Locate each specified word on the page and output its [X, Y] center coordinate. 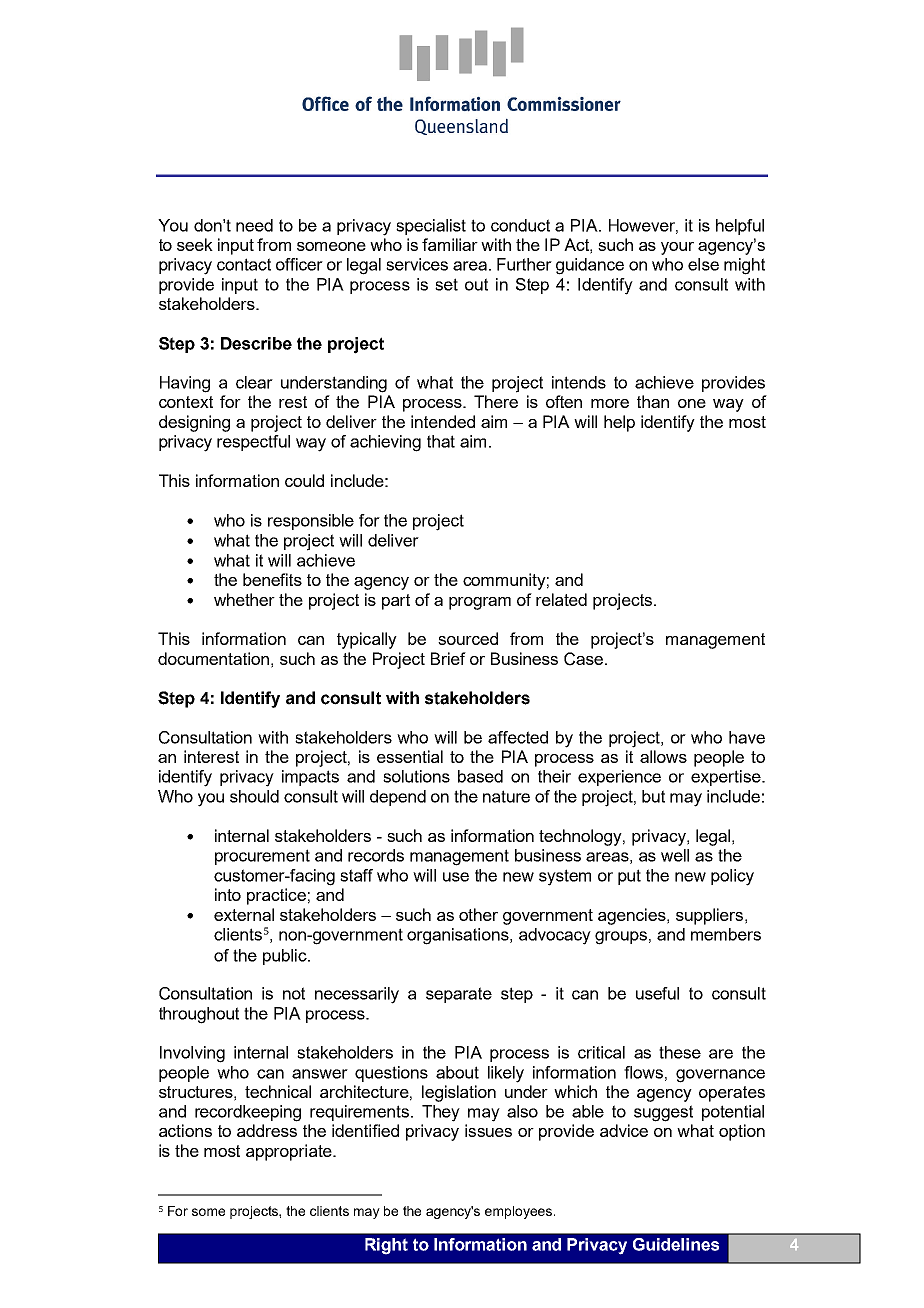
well [675, 855]
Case [583, 659]
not [294, 993]
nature [506, 796]
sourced [468, 638]
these [680, 1052]
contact [244, 264]
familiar [450, 244]
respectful [253, 443]
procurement [262, 857]
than [653, 401]
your [677, 248]
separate [459, 995]
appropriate [290, 1152]
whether [244, 599]
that [441, 441]
